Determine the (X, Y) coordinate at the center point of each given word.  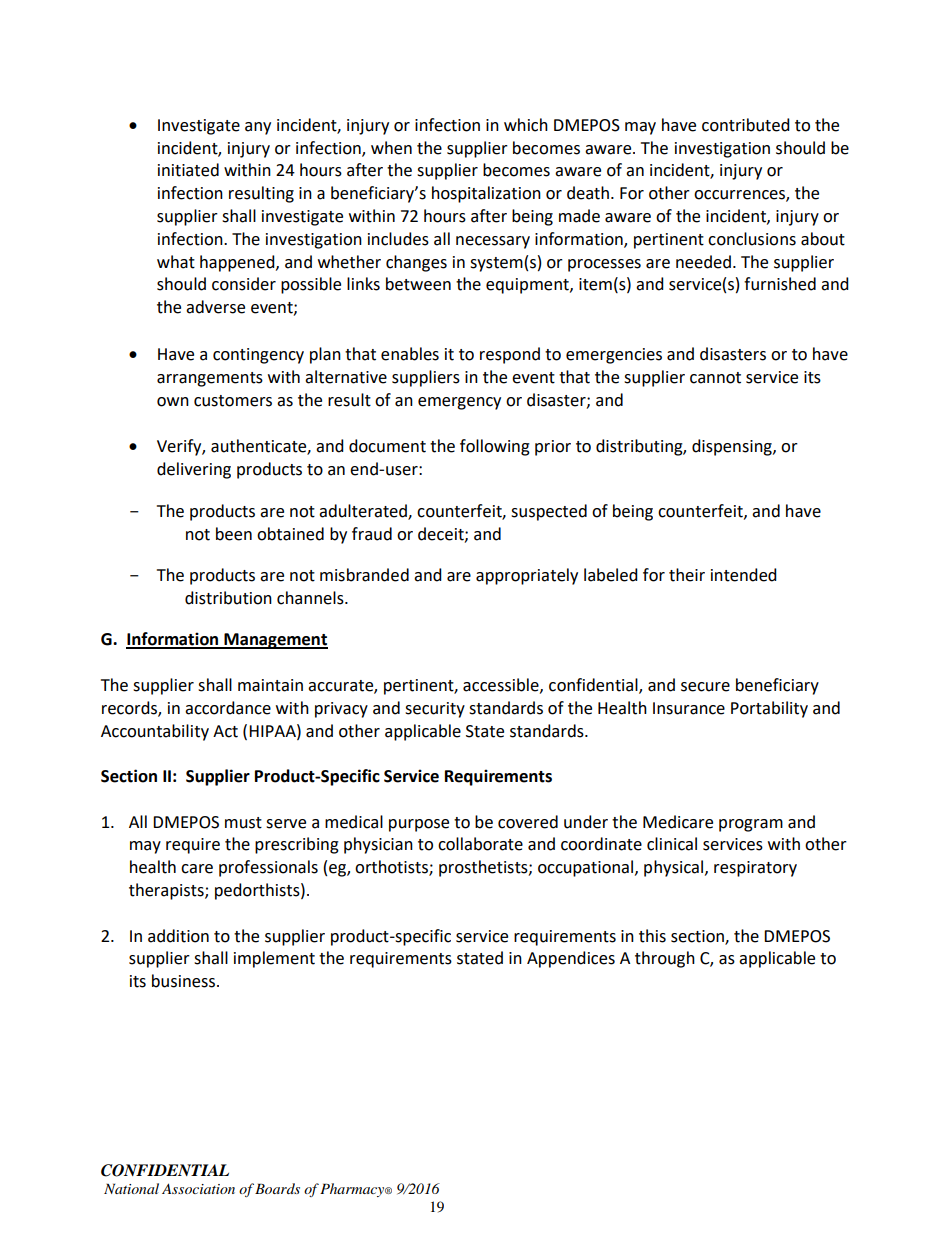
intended (744, 575)
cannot (715, 378)
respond (510, 355)
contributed (746, 125)
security (435, 710)
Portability (769, 709)
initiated (188, 170)
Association (198, 1188)
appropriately (527, 576)
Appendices (571, 959)
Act (225, 731)
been (234, 534)
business (183, 981)
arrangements (210, 379)
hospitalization (486, 194)
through (665, 959)
